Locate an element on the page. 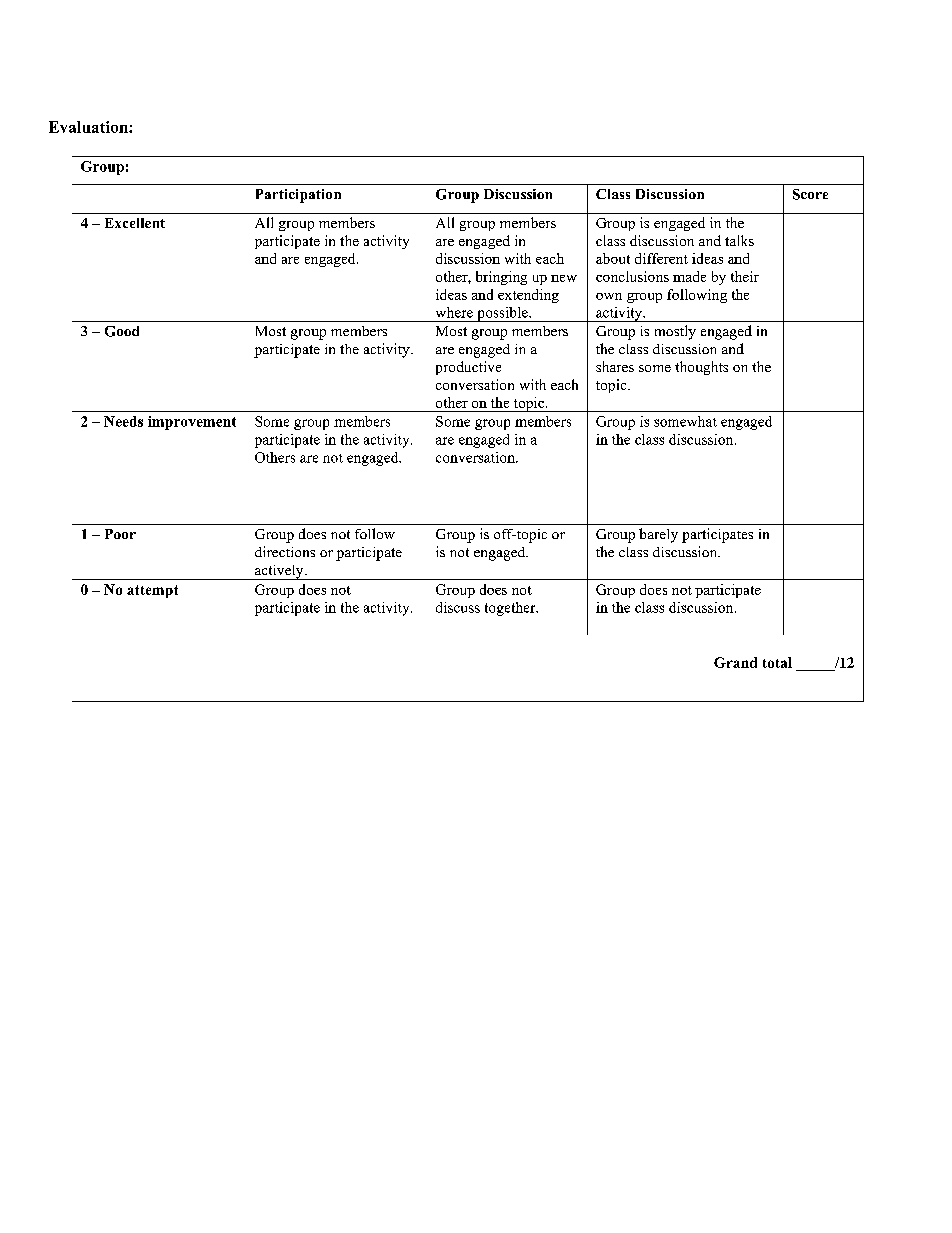 The image size is (952, 1233). Evaluation is located at coordinates (89, 127).
